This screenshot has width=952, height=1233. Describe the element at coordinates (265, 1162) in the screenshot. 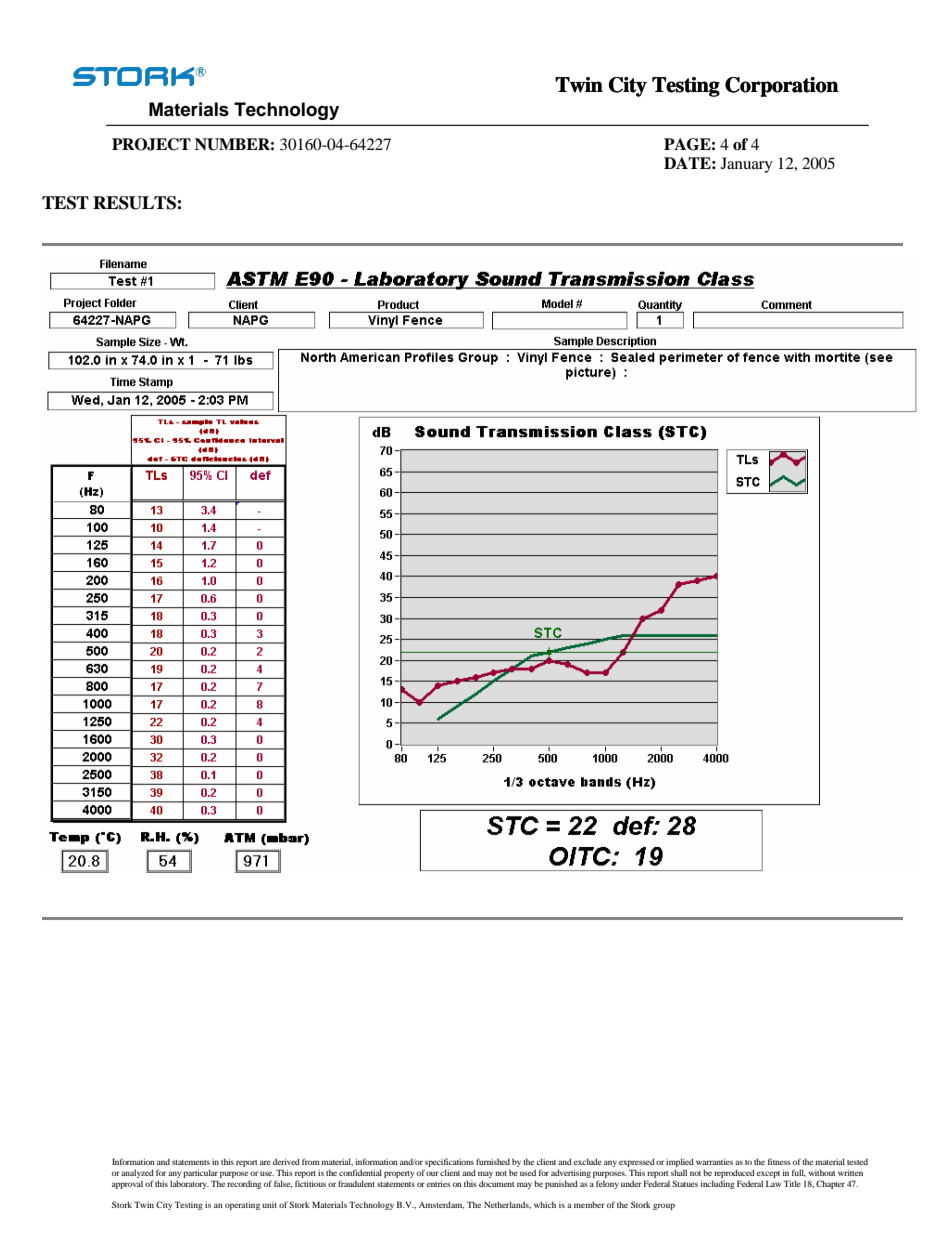

I see `are` at that location.
